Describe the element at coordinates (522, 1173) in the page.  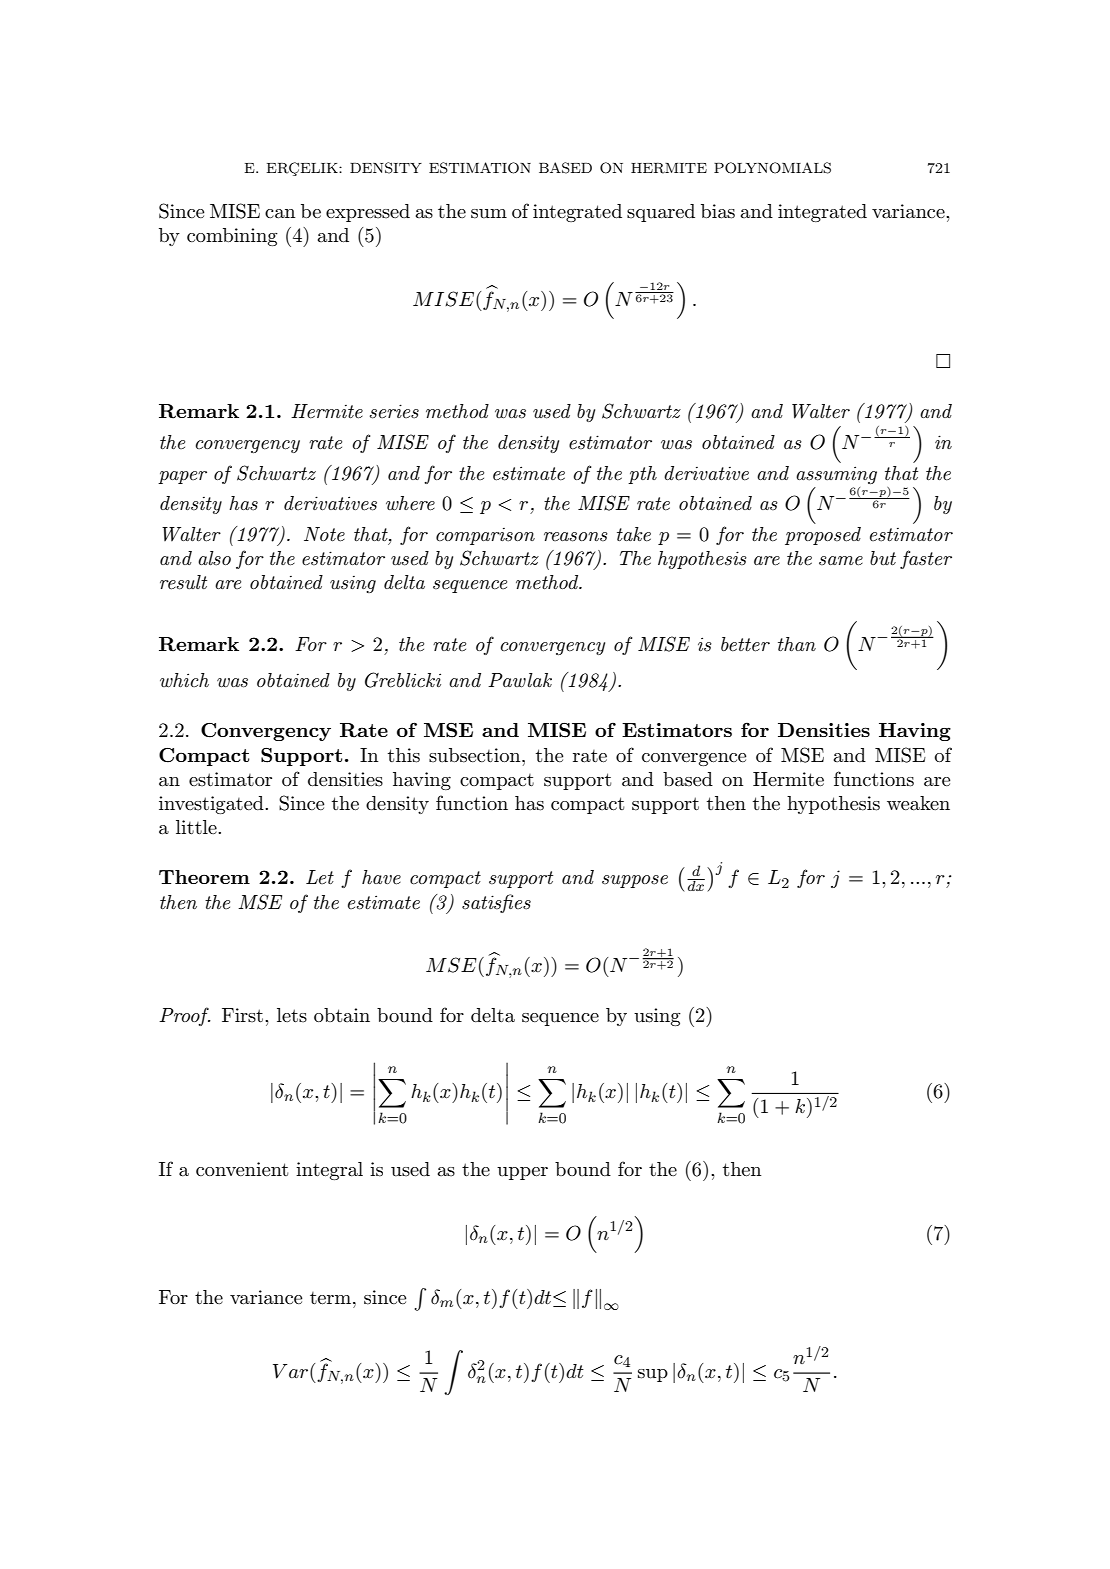
I see `upper` at that location.
